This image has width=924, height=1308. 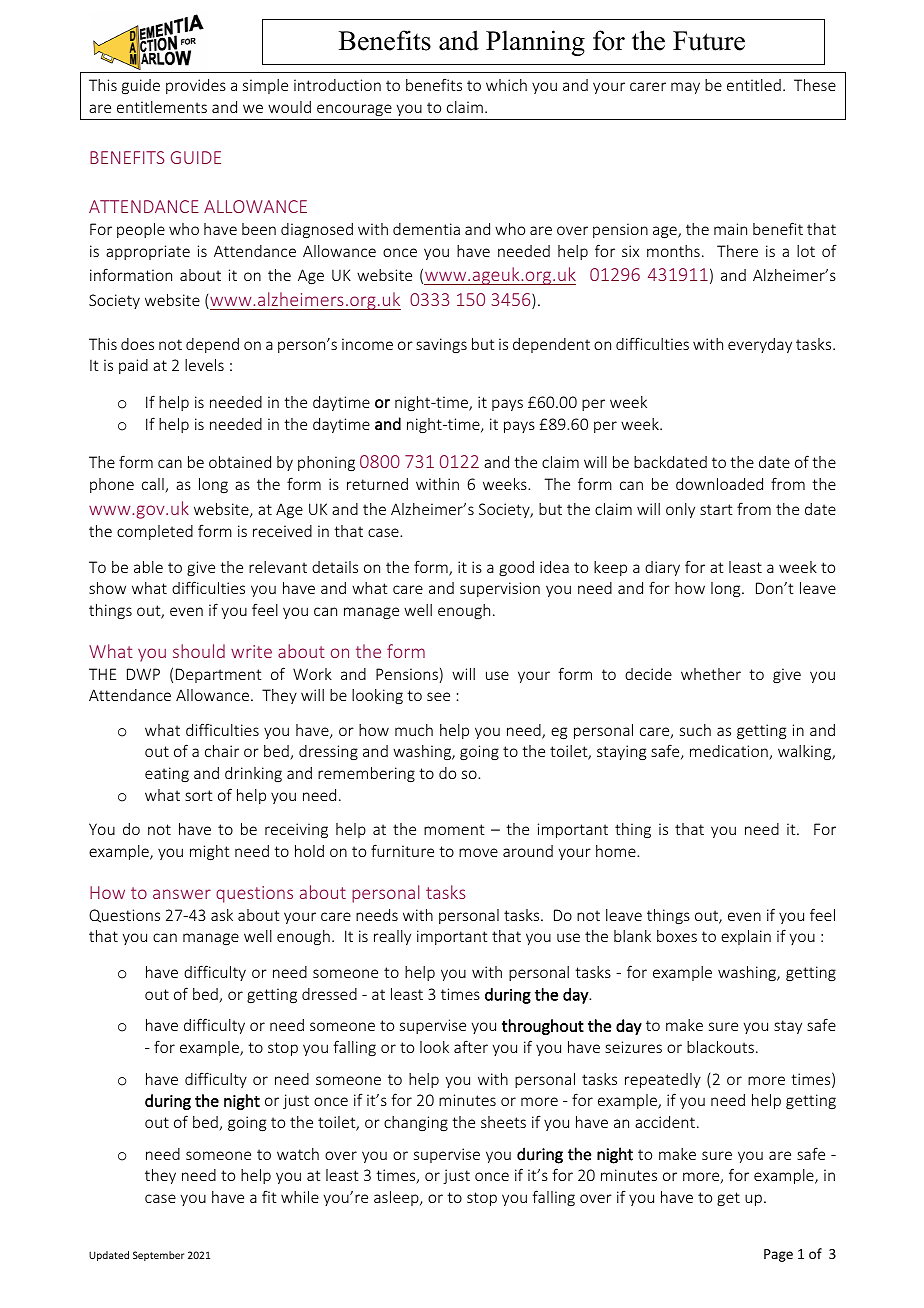 I want to click on asleep, so click(x=397, y=1198).
